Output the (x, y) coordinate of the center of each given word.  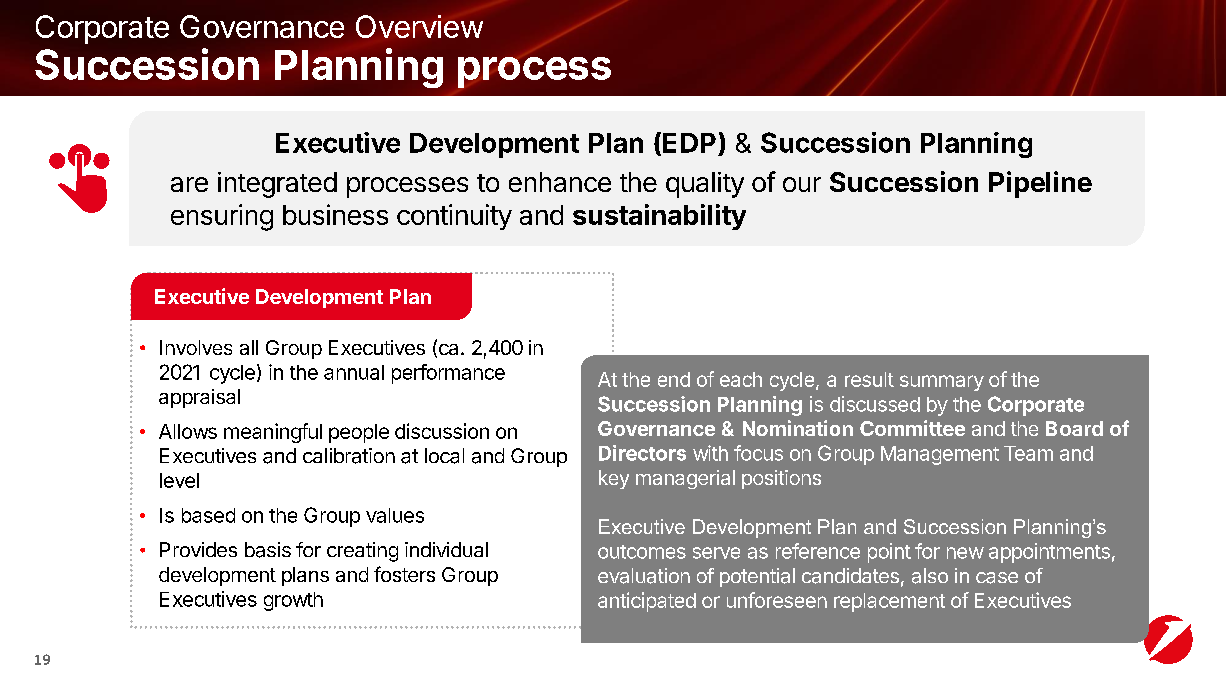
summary (942, 383)
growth (293, 601)
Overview (419, 26)
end (674, 379)
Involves (196, 347)
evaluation (644, 576)
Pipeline (1040, 184)
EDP (689, 143)
